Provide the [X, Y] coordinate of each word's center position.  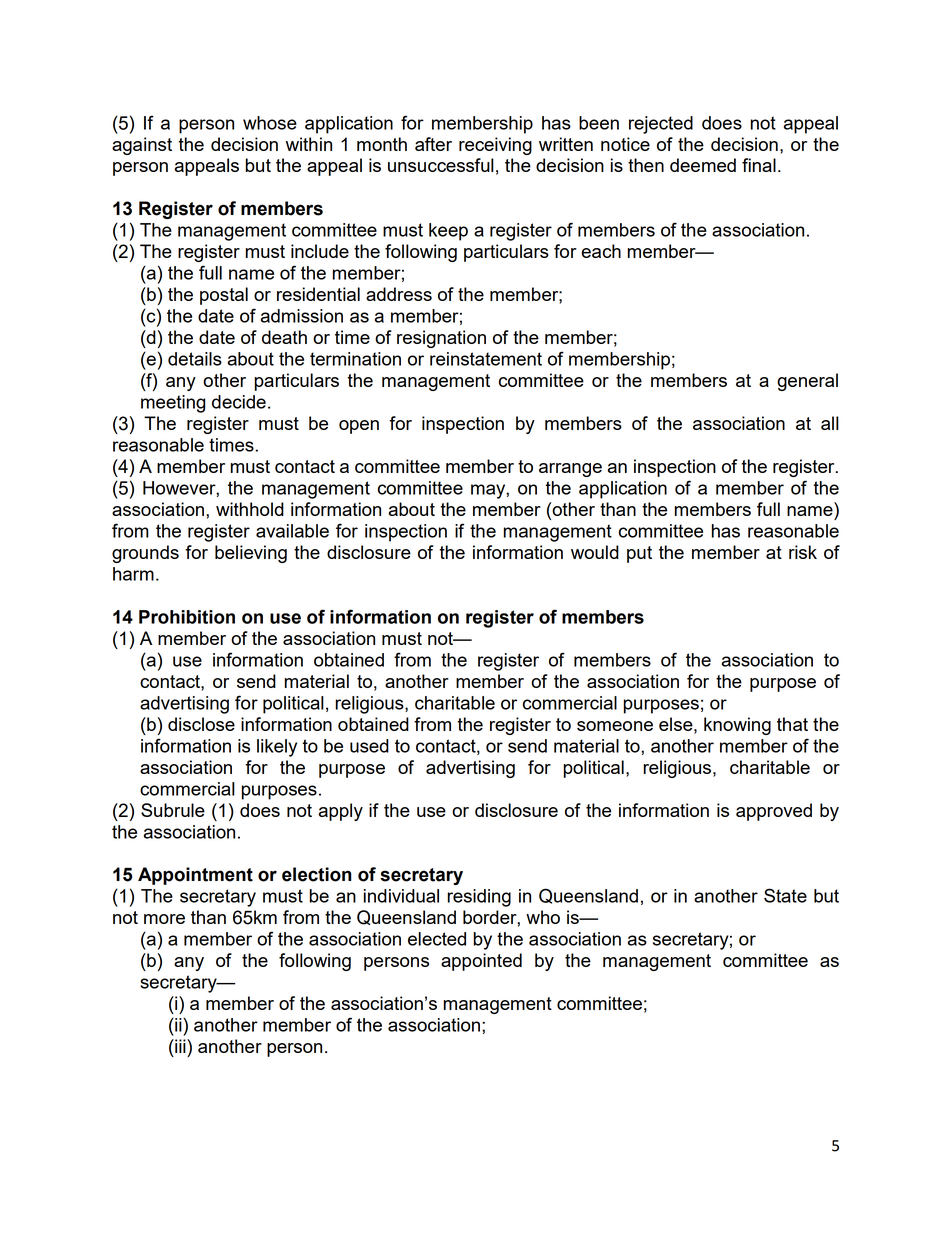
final [759, 165]
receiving [495, 146]
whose [270, 123]
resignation [441, 339]
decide [239, 402]
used [369, 746]
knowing [737, 726]
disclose [201, 724]
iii [180, 1046]
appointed [481, 962]
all [830, 423]
